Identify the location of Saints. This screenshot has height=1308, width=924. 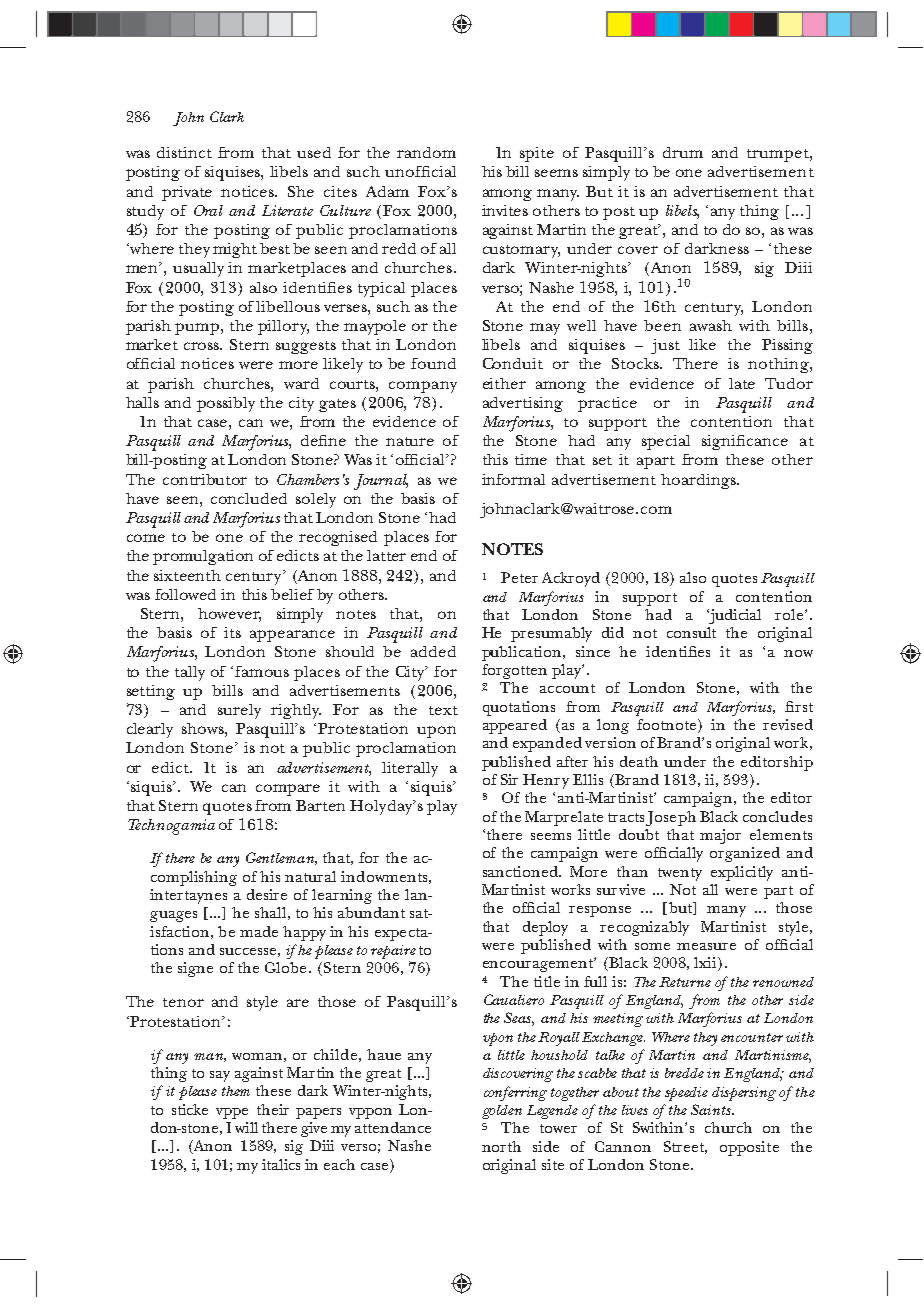
(712, 1109).
